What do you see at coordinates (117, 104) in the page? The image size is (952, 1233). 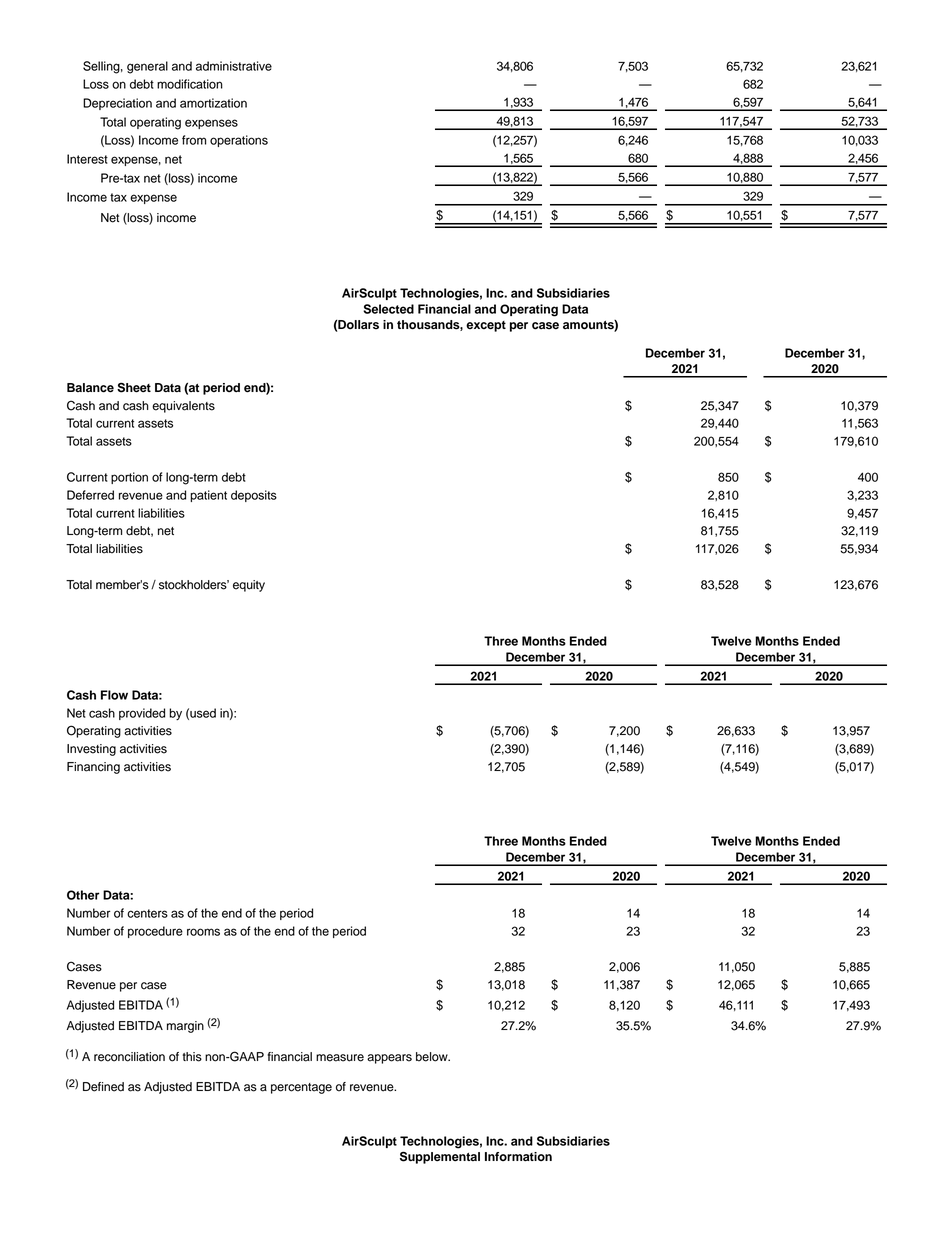 I see `Depreciation` at bounding box center [117, 104].
